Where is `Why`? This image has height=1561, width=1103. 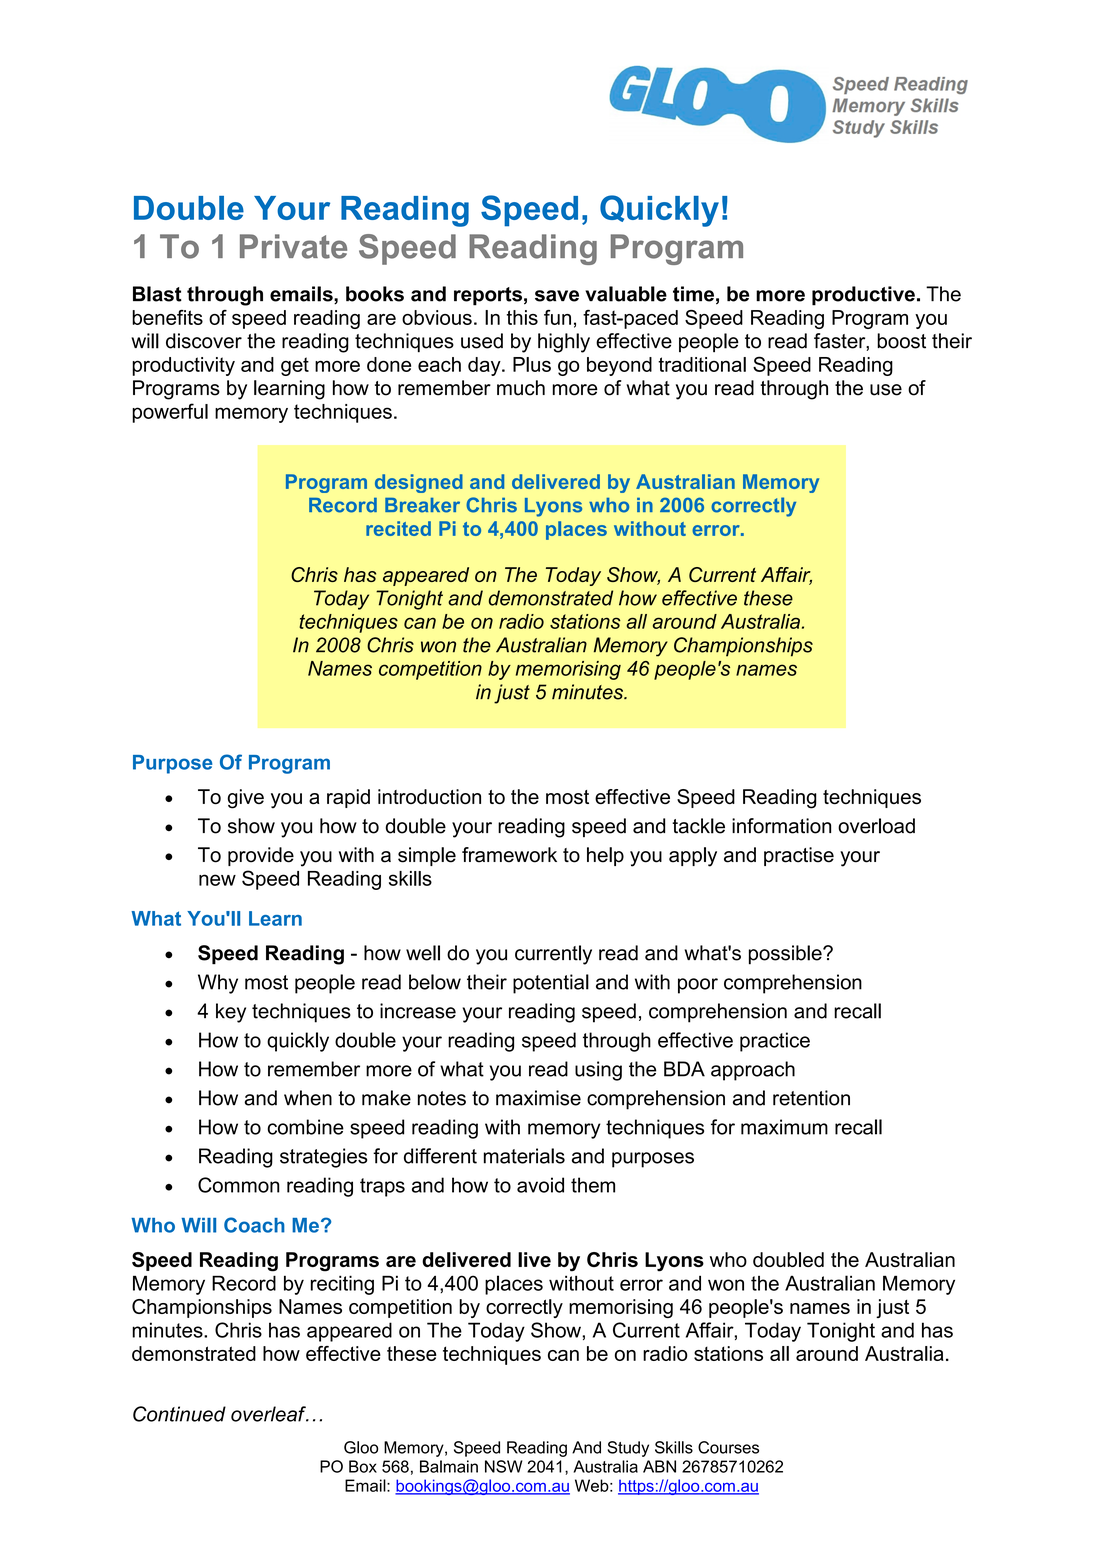
Why is located at coordinates (218, 984).
